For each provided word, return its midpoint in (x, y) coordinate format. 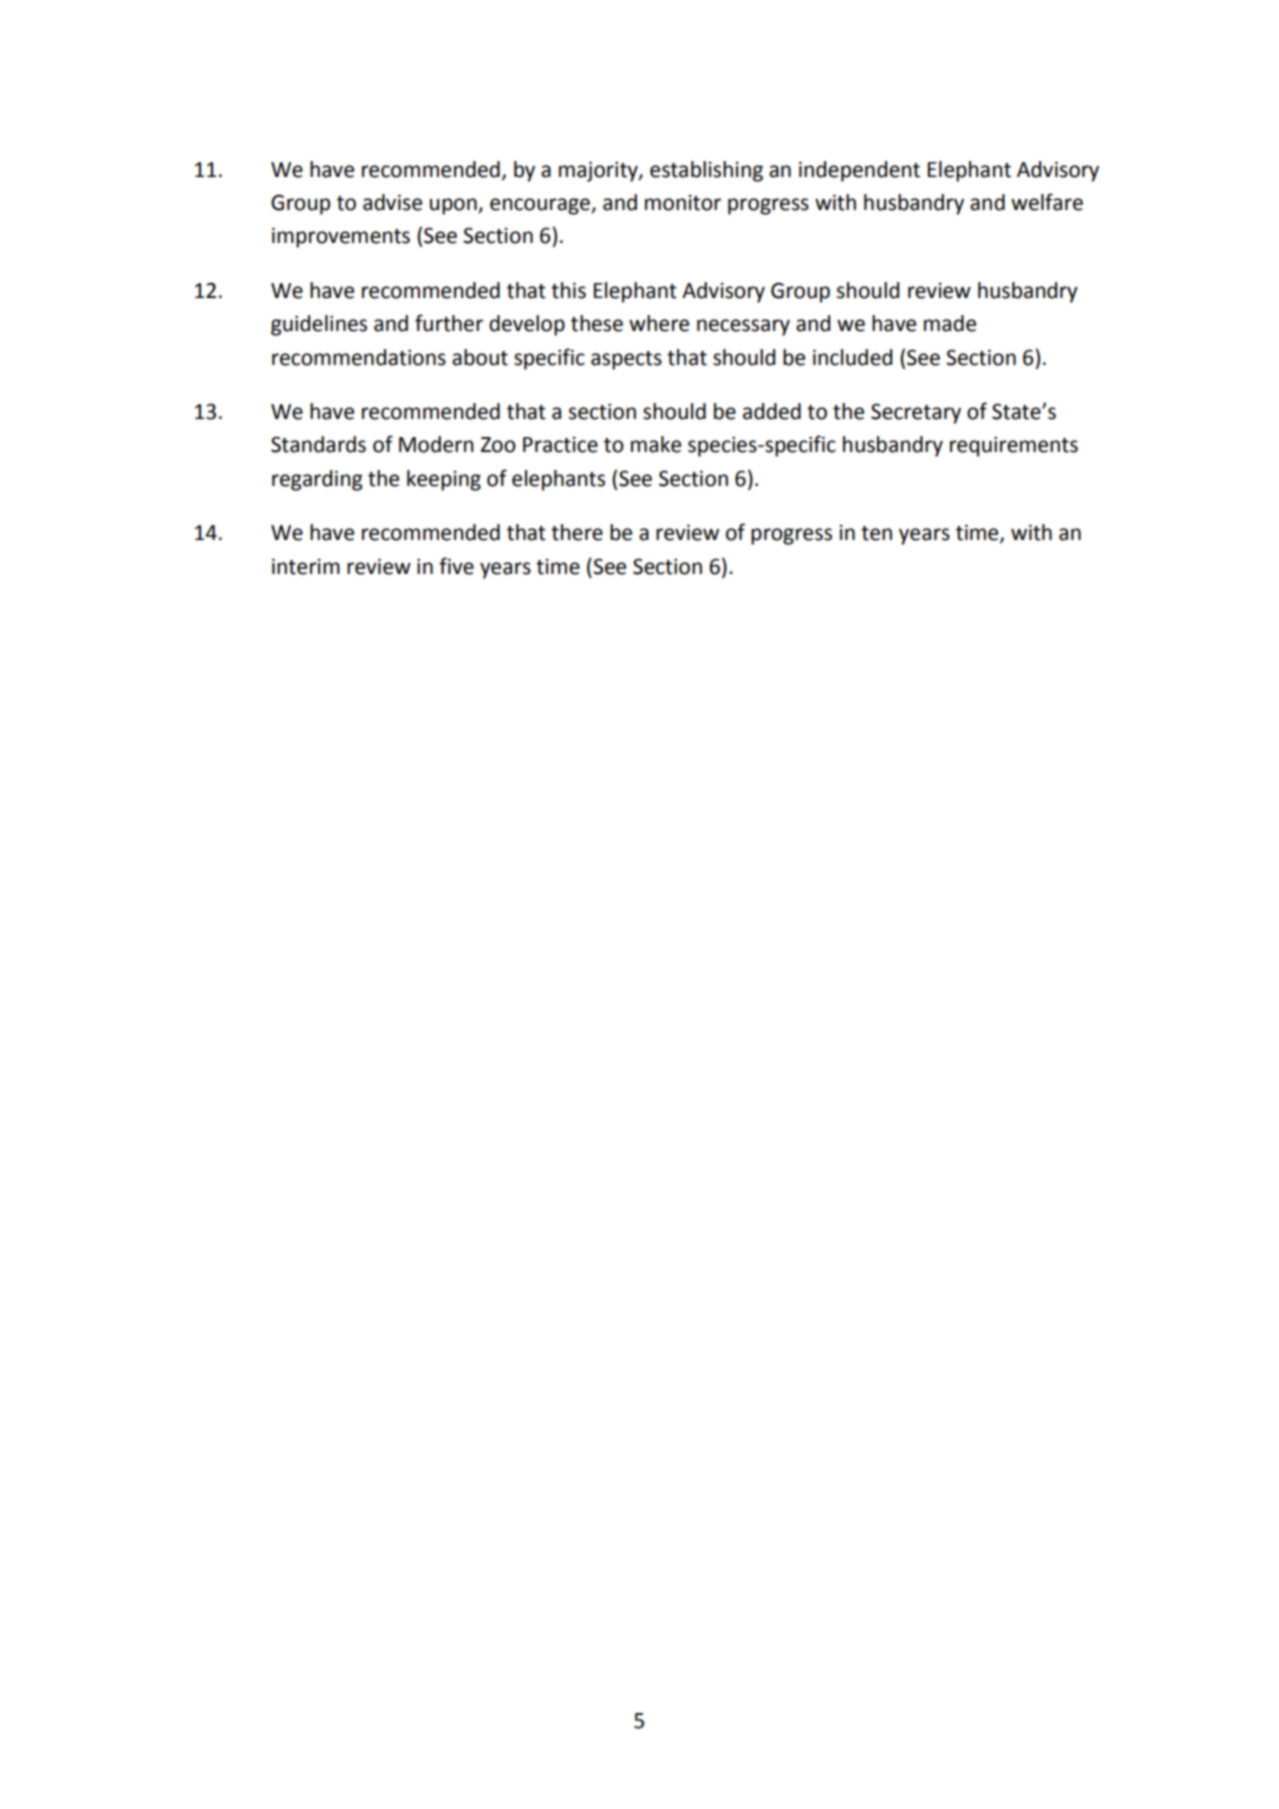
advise (392, 202)
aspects (626, 360)
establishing (706, 171)
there (577, 532)
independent (859, 171)
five (456, 566)
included (852, 357)
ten (876, 533)
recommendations (359, 357)
